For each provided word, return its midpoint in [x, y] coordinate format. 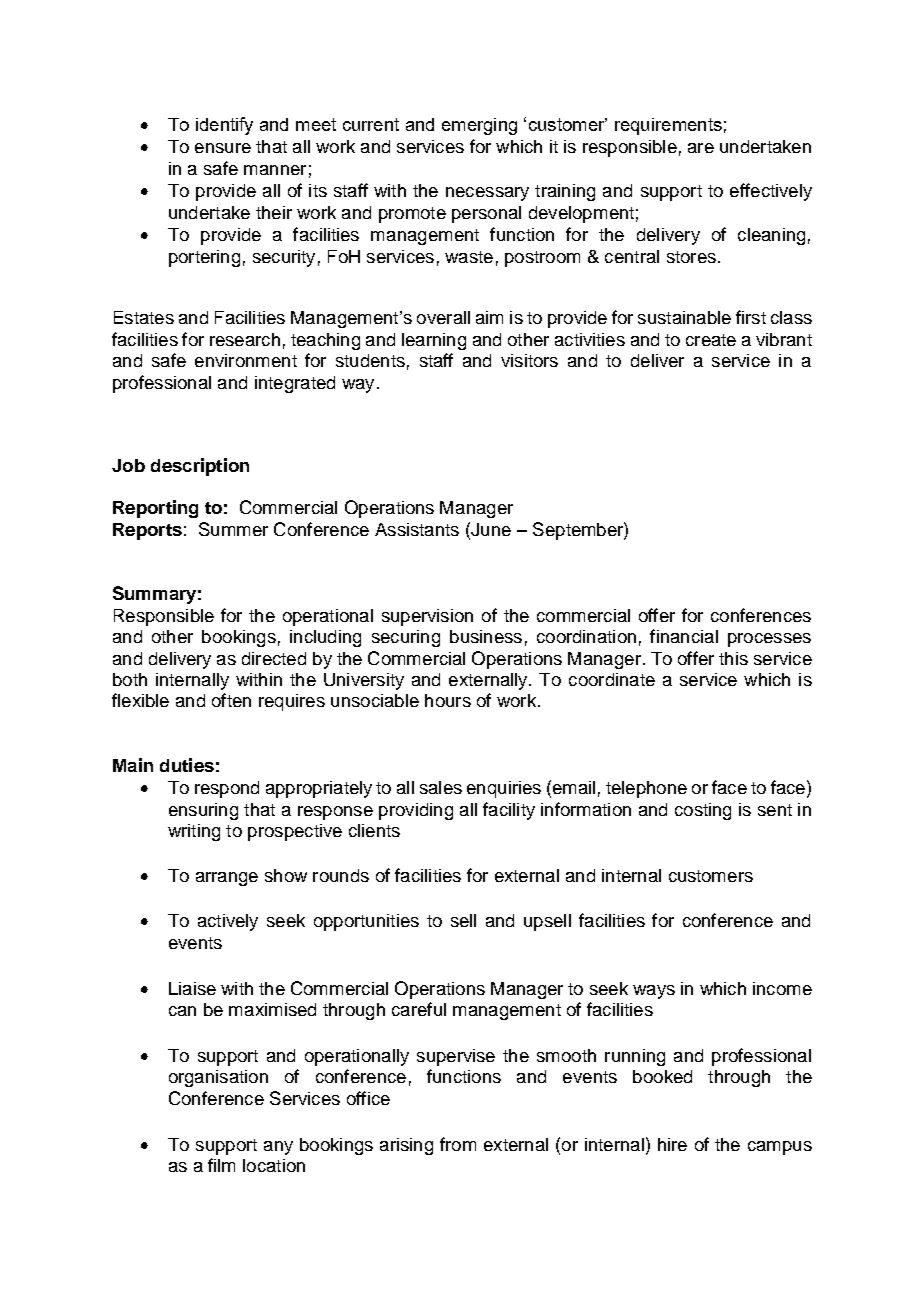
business [486, 636]
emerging [479, 126]
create [711, 340]
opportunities [366, 922]
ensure [223, 148]
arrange [227, 879]
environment [246, 360]
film [221, 1165]
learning [434, 341]
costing [703, 811]
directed [274, 658]
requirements [668, 126]
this [733, 658]
